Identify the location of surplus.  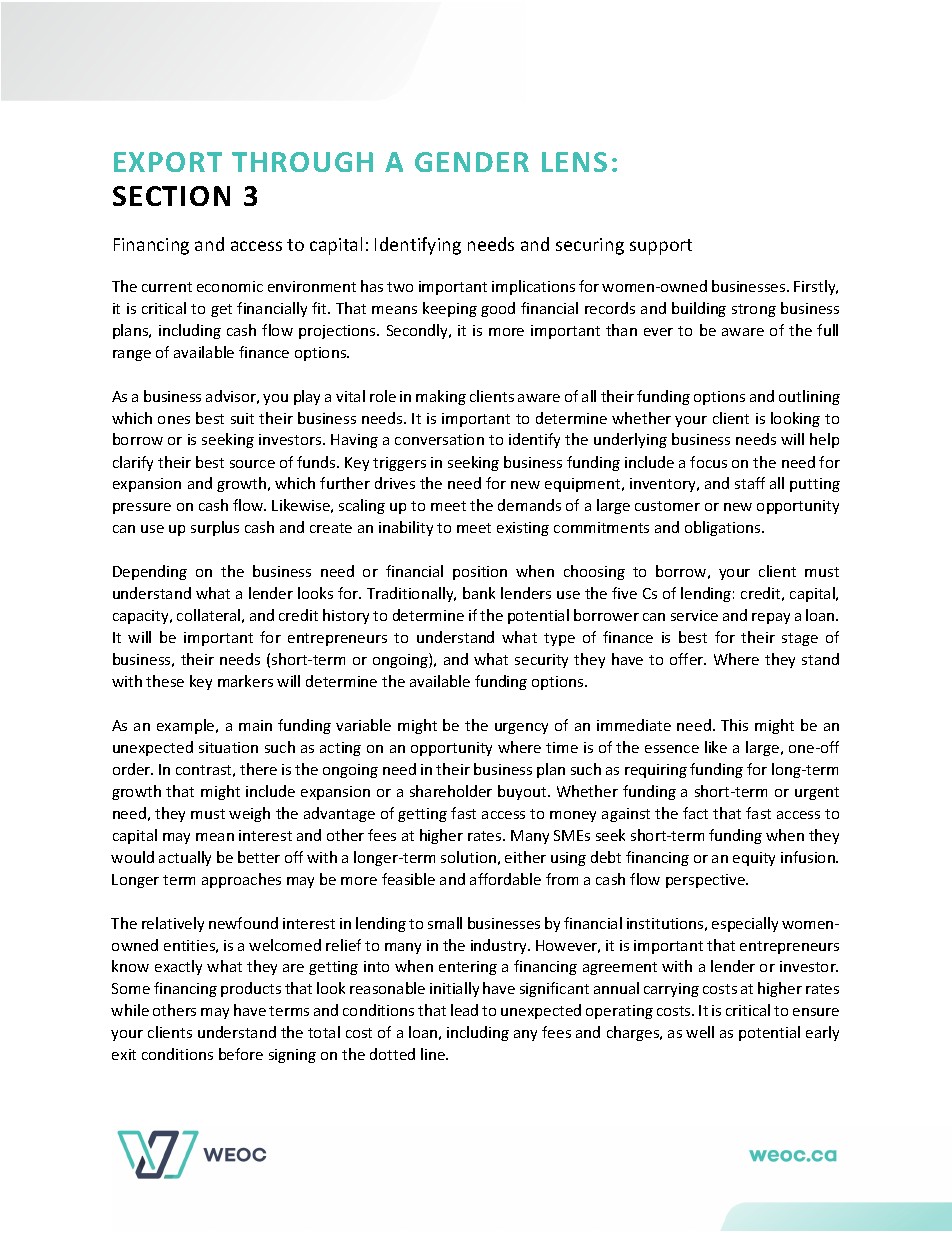
(215, 528).
